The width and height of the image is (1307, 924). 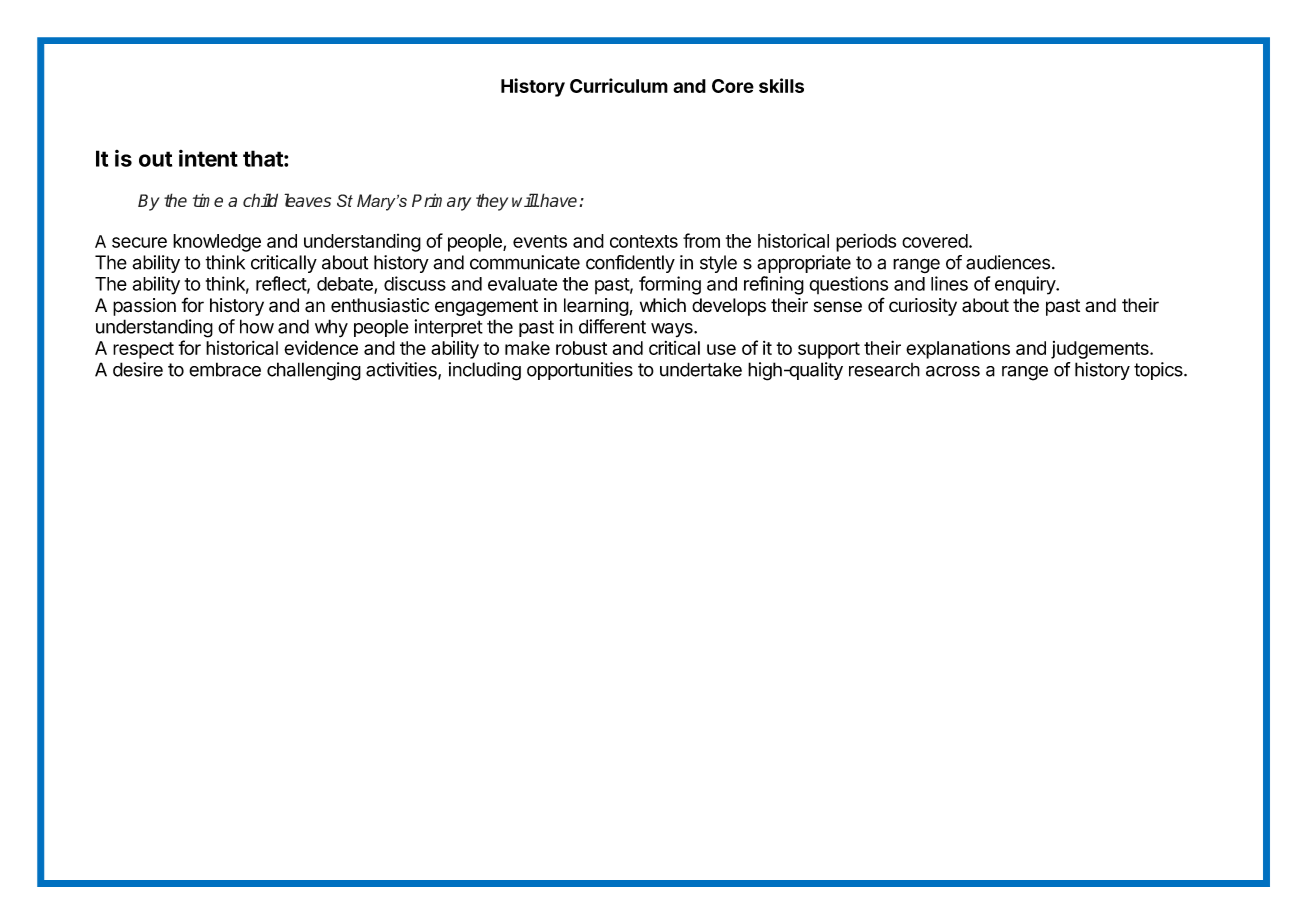 What do you see at coordinates (346, 285) in the image?
I see `debate` at bounding box center [346, 285].
